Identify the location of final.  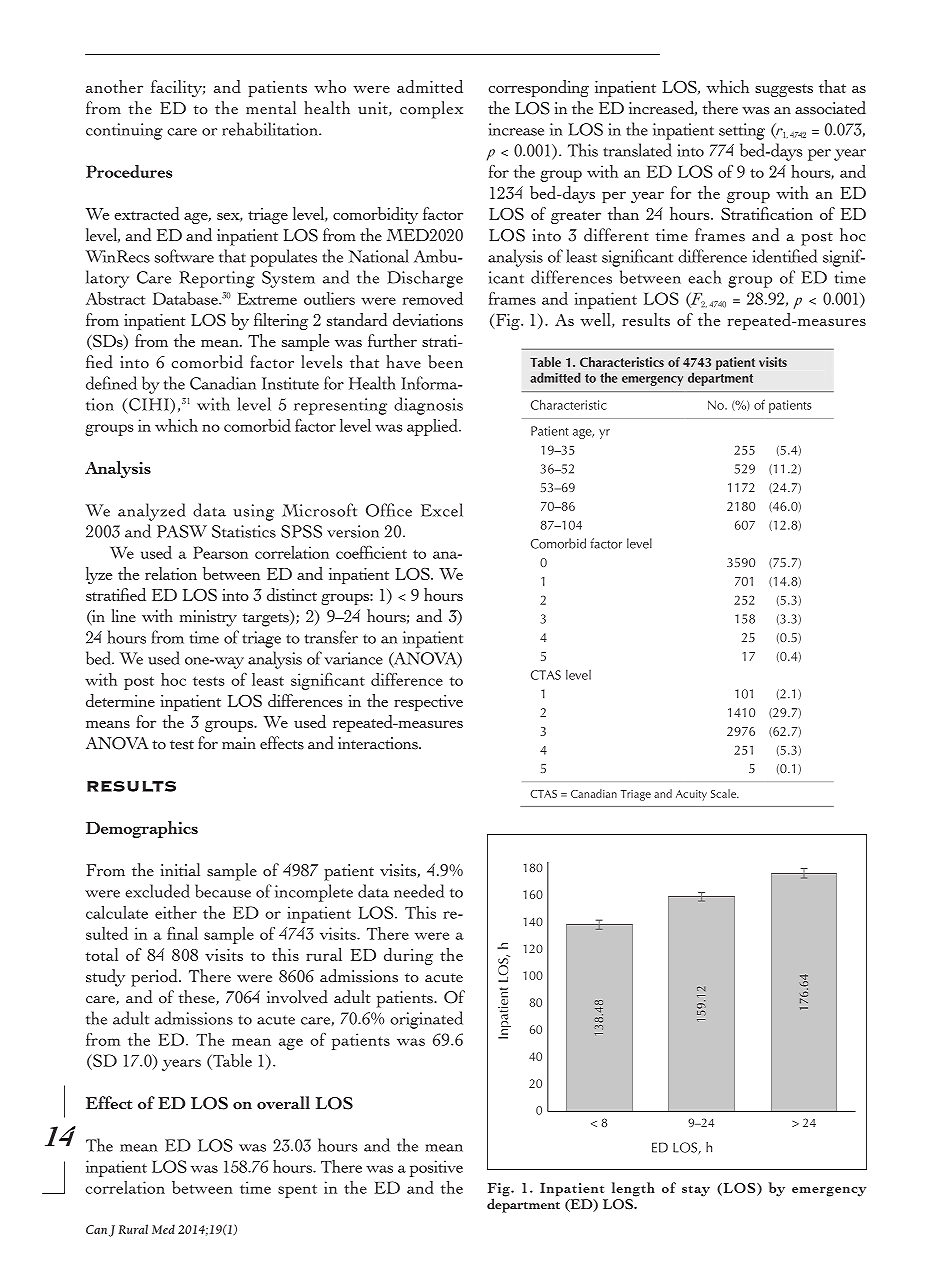
(182, 933).
